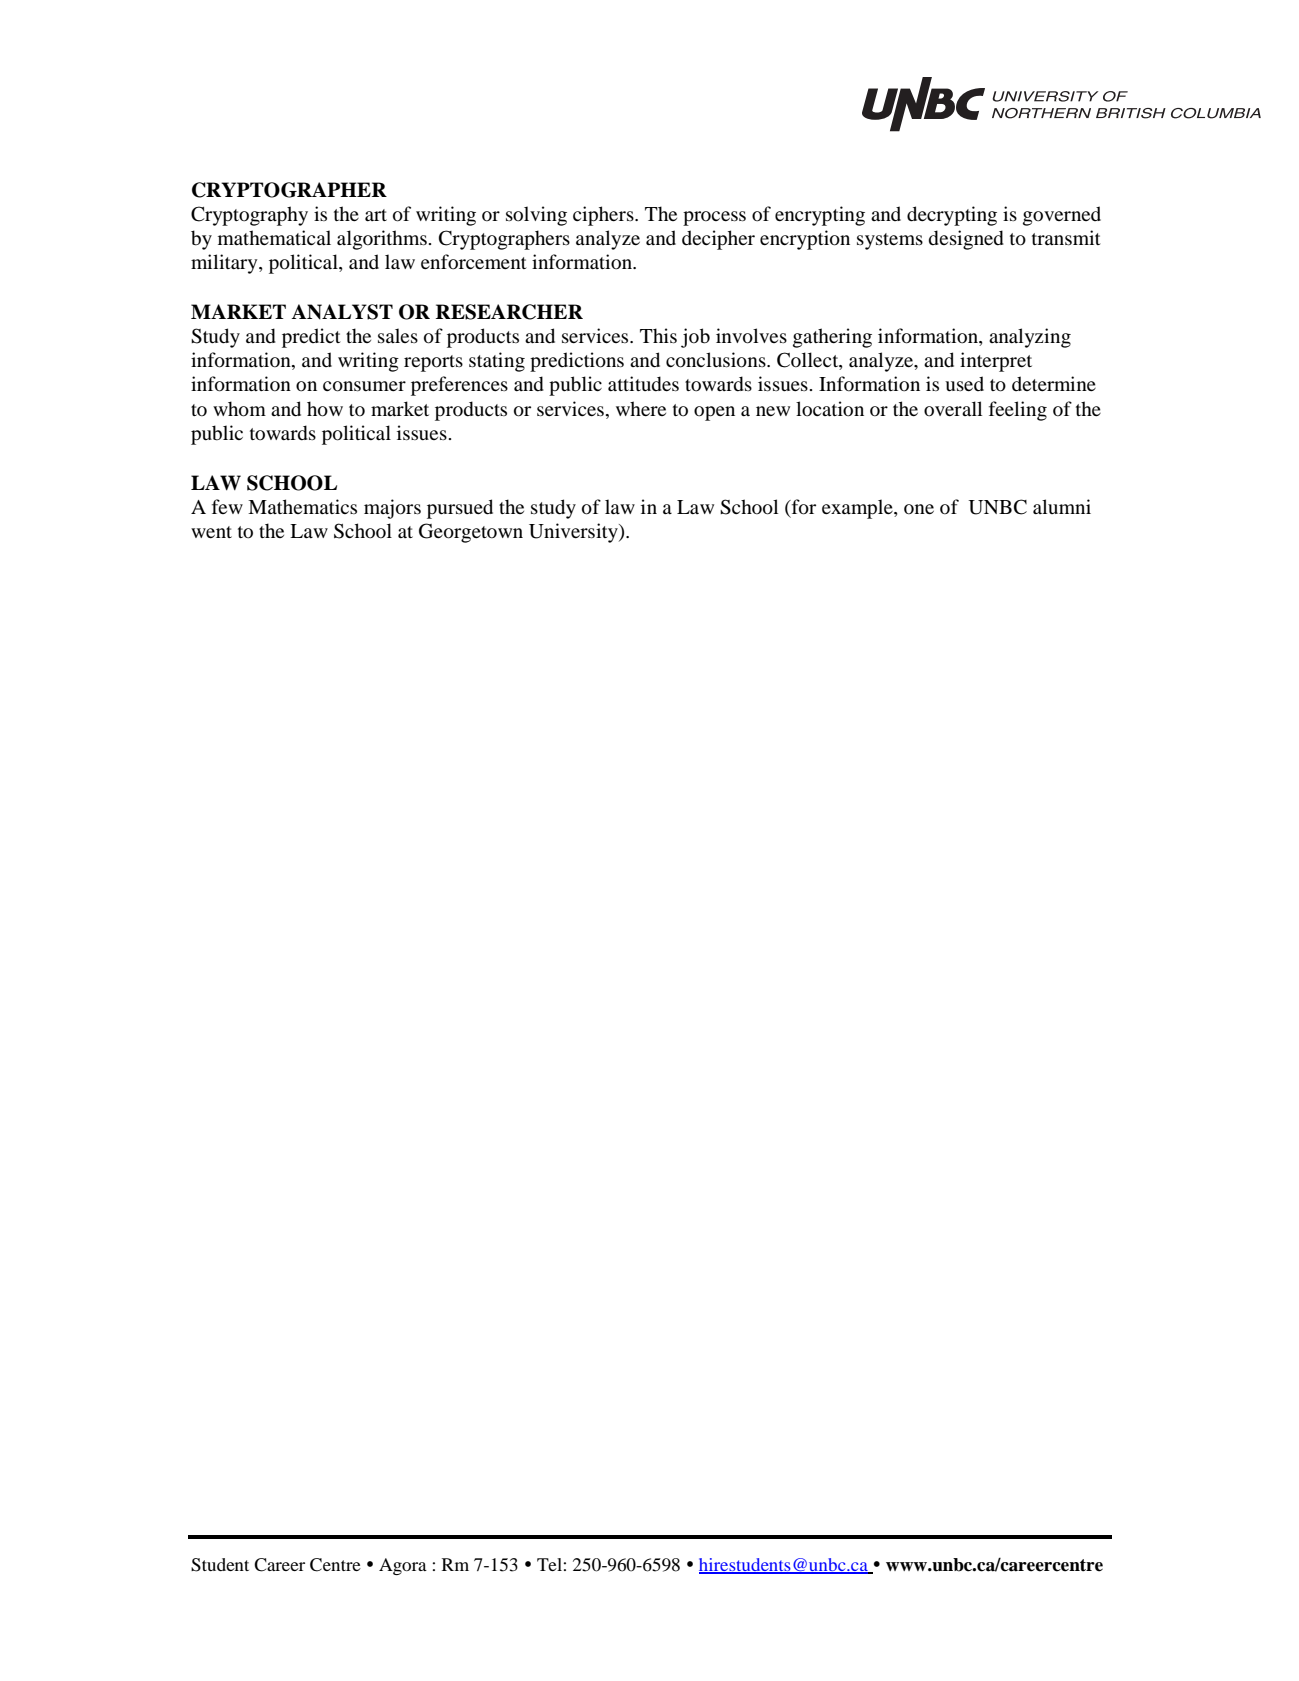 The image size is (1299, 1681). I want to click on one, so click(919, 509).
